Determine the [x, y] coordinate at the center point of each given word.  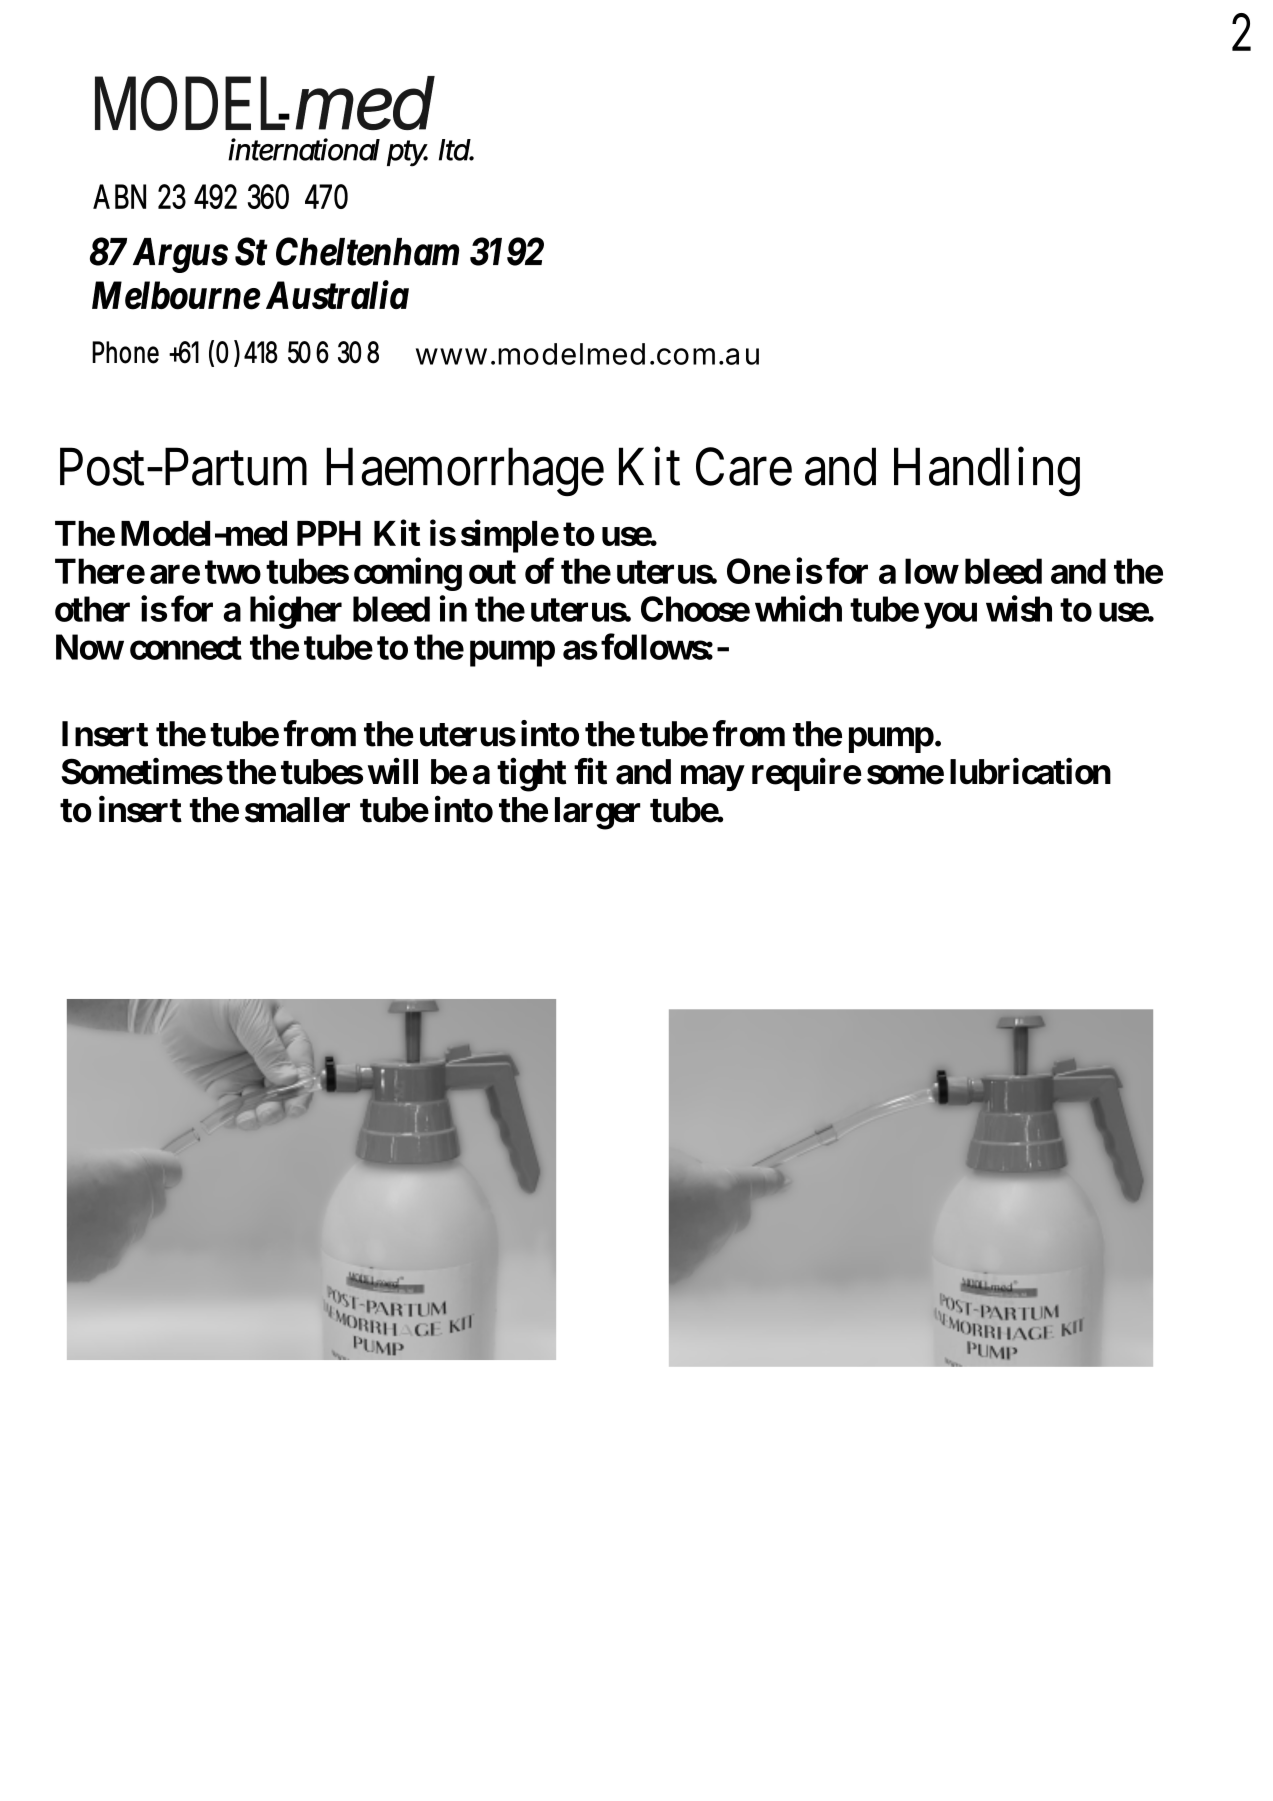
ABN [119, 196]
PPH [329, 533]
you [950, 616]
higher [296, 612]
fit [590, 771]
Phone [125, 352]
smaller [297, 810]
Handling [987, 472]
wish [1019, 608]
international [304, 149]
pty [407, 153]
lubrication [1030, 771]
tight [532, 775]
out [492, 572]
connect [186, 648]
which [798, 608]
